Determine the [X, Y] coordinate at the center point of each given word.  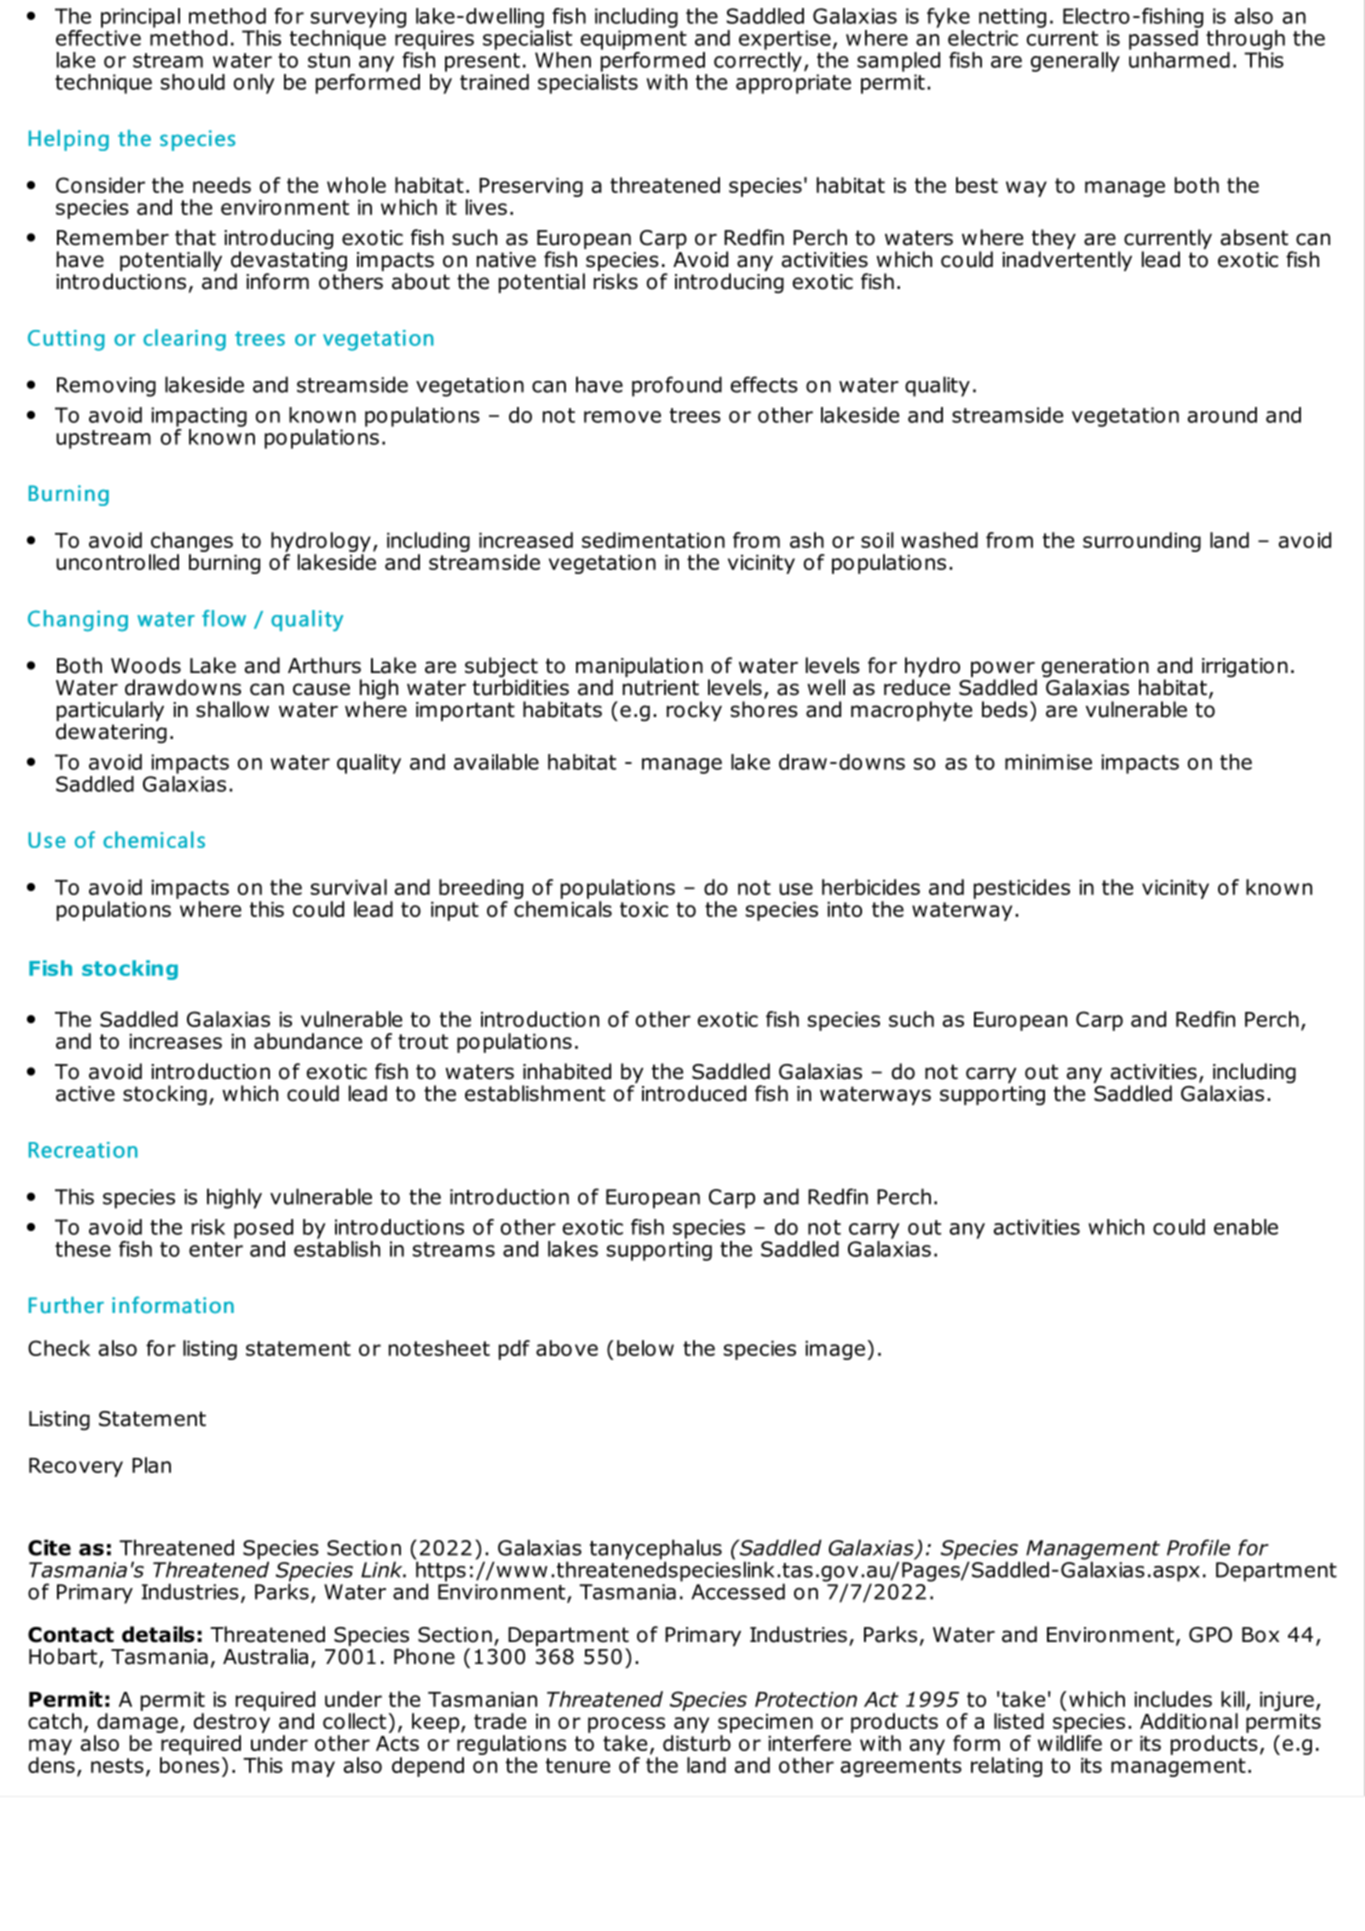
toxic [644, 909]
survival [349, 887]
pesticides [1022, 889]
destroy [232, 1723]
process [626, 1725]
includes [1173, 1699]
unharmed [1179, 58]
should [193, 82]
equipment [634, 40]
